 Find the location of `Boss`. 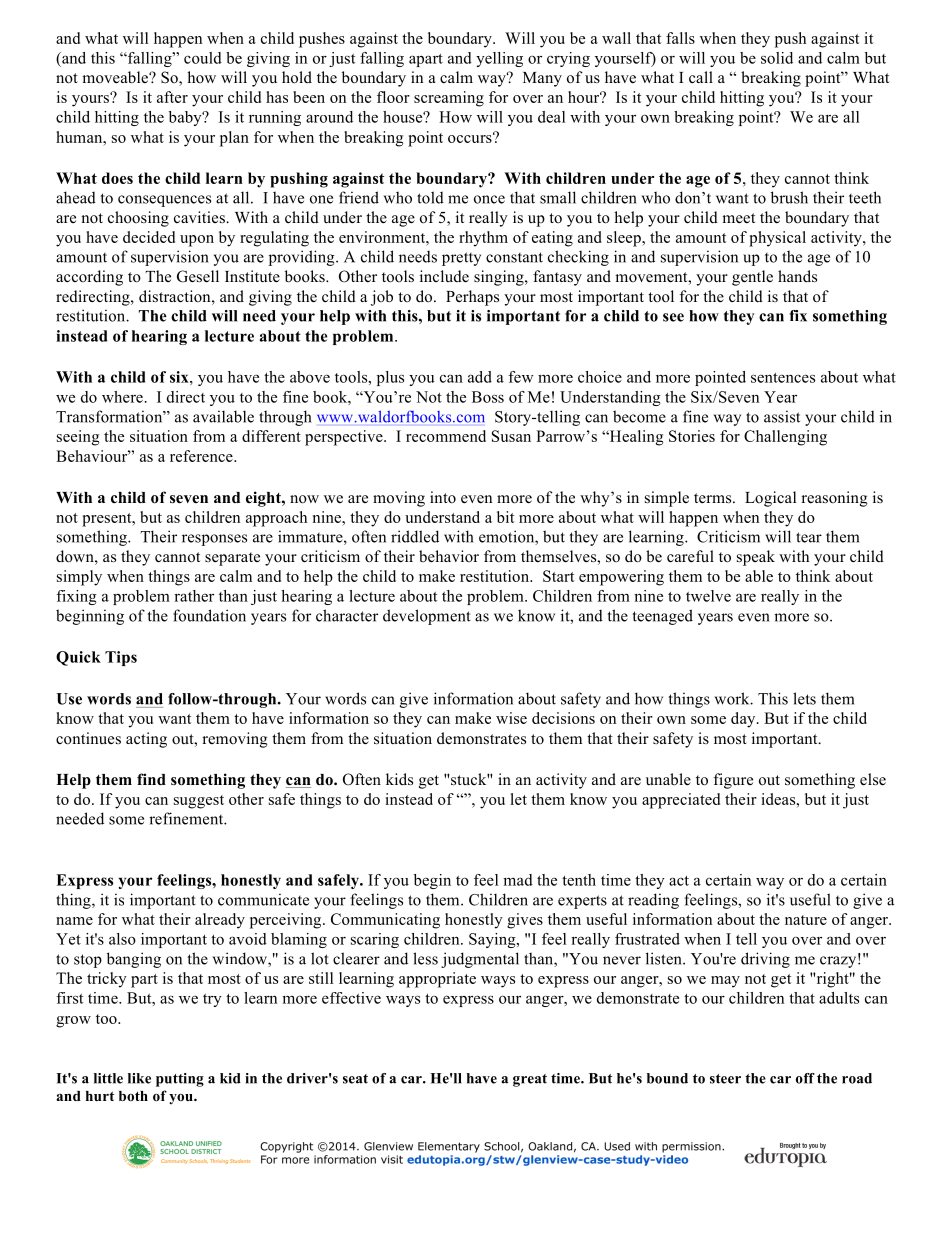

Boss is located at coordinates (488, 397).
